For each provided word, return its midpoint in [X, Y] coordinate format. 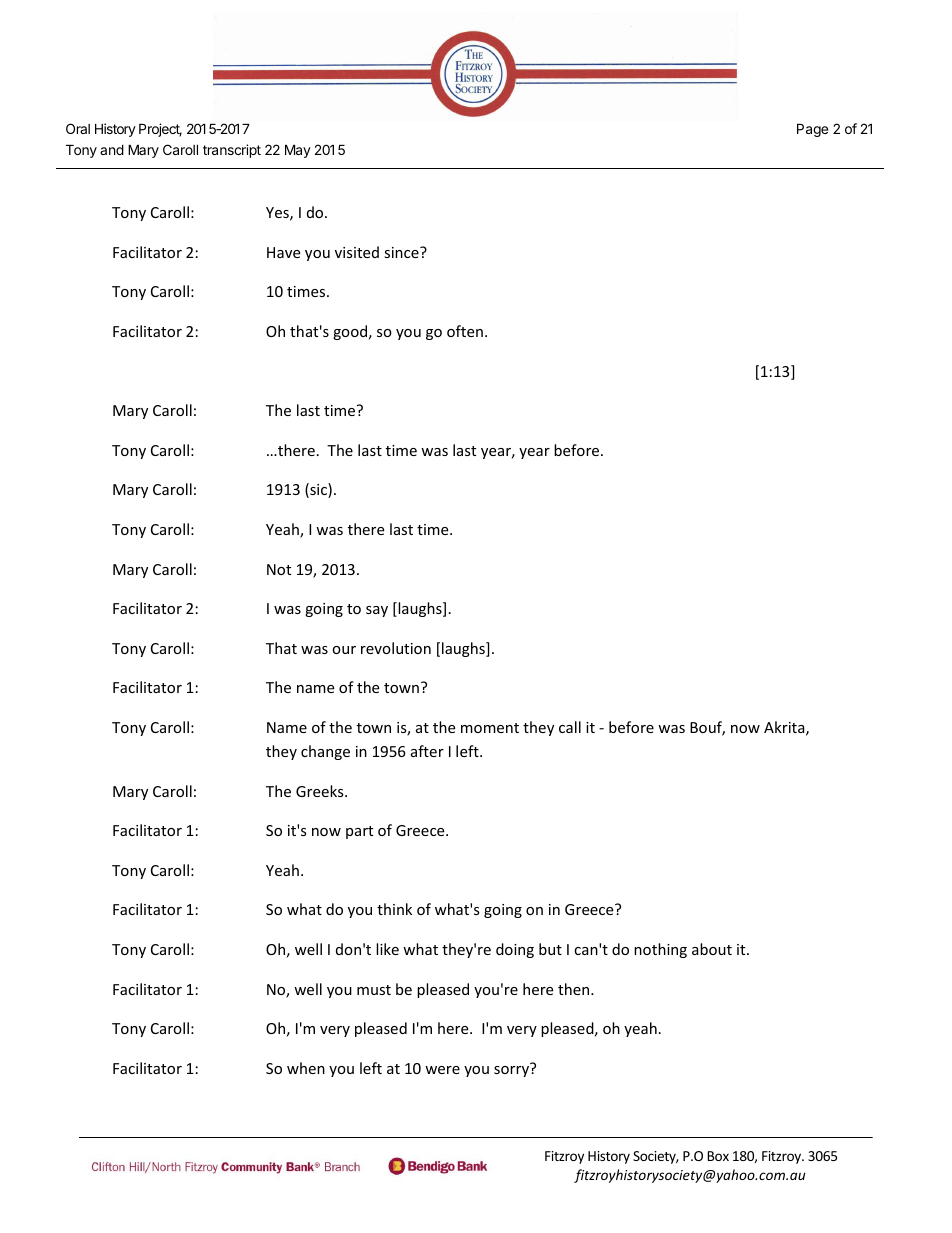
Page [812, 130]
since [402, 252]
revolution [396, 648]
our [344, 650]
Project [160, 130]
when [306, 1068]
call [570, 727]
